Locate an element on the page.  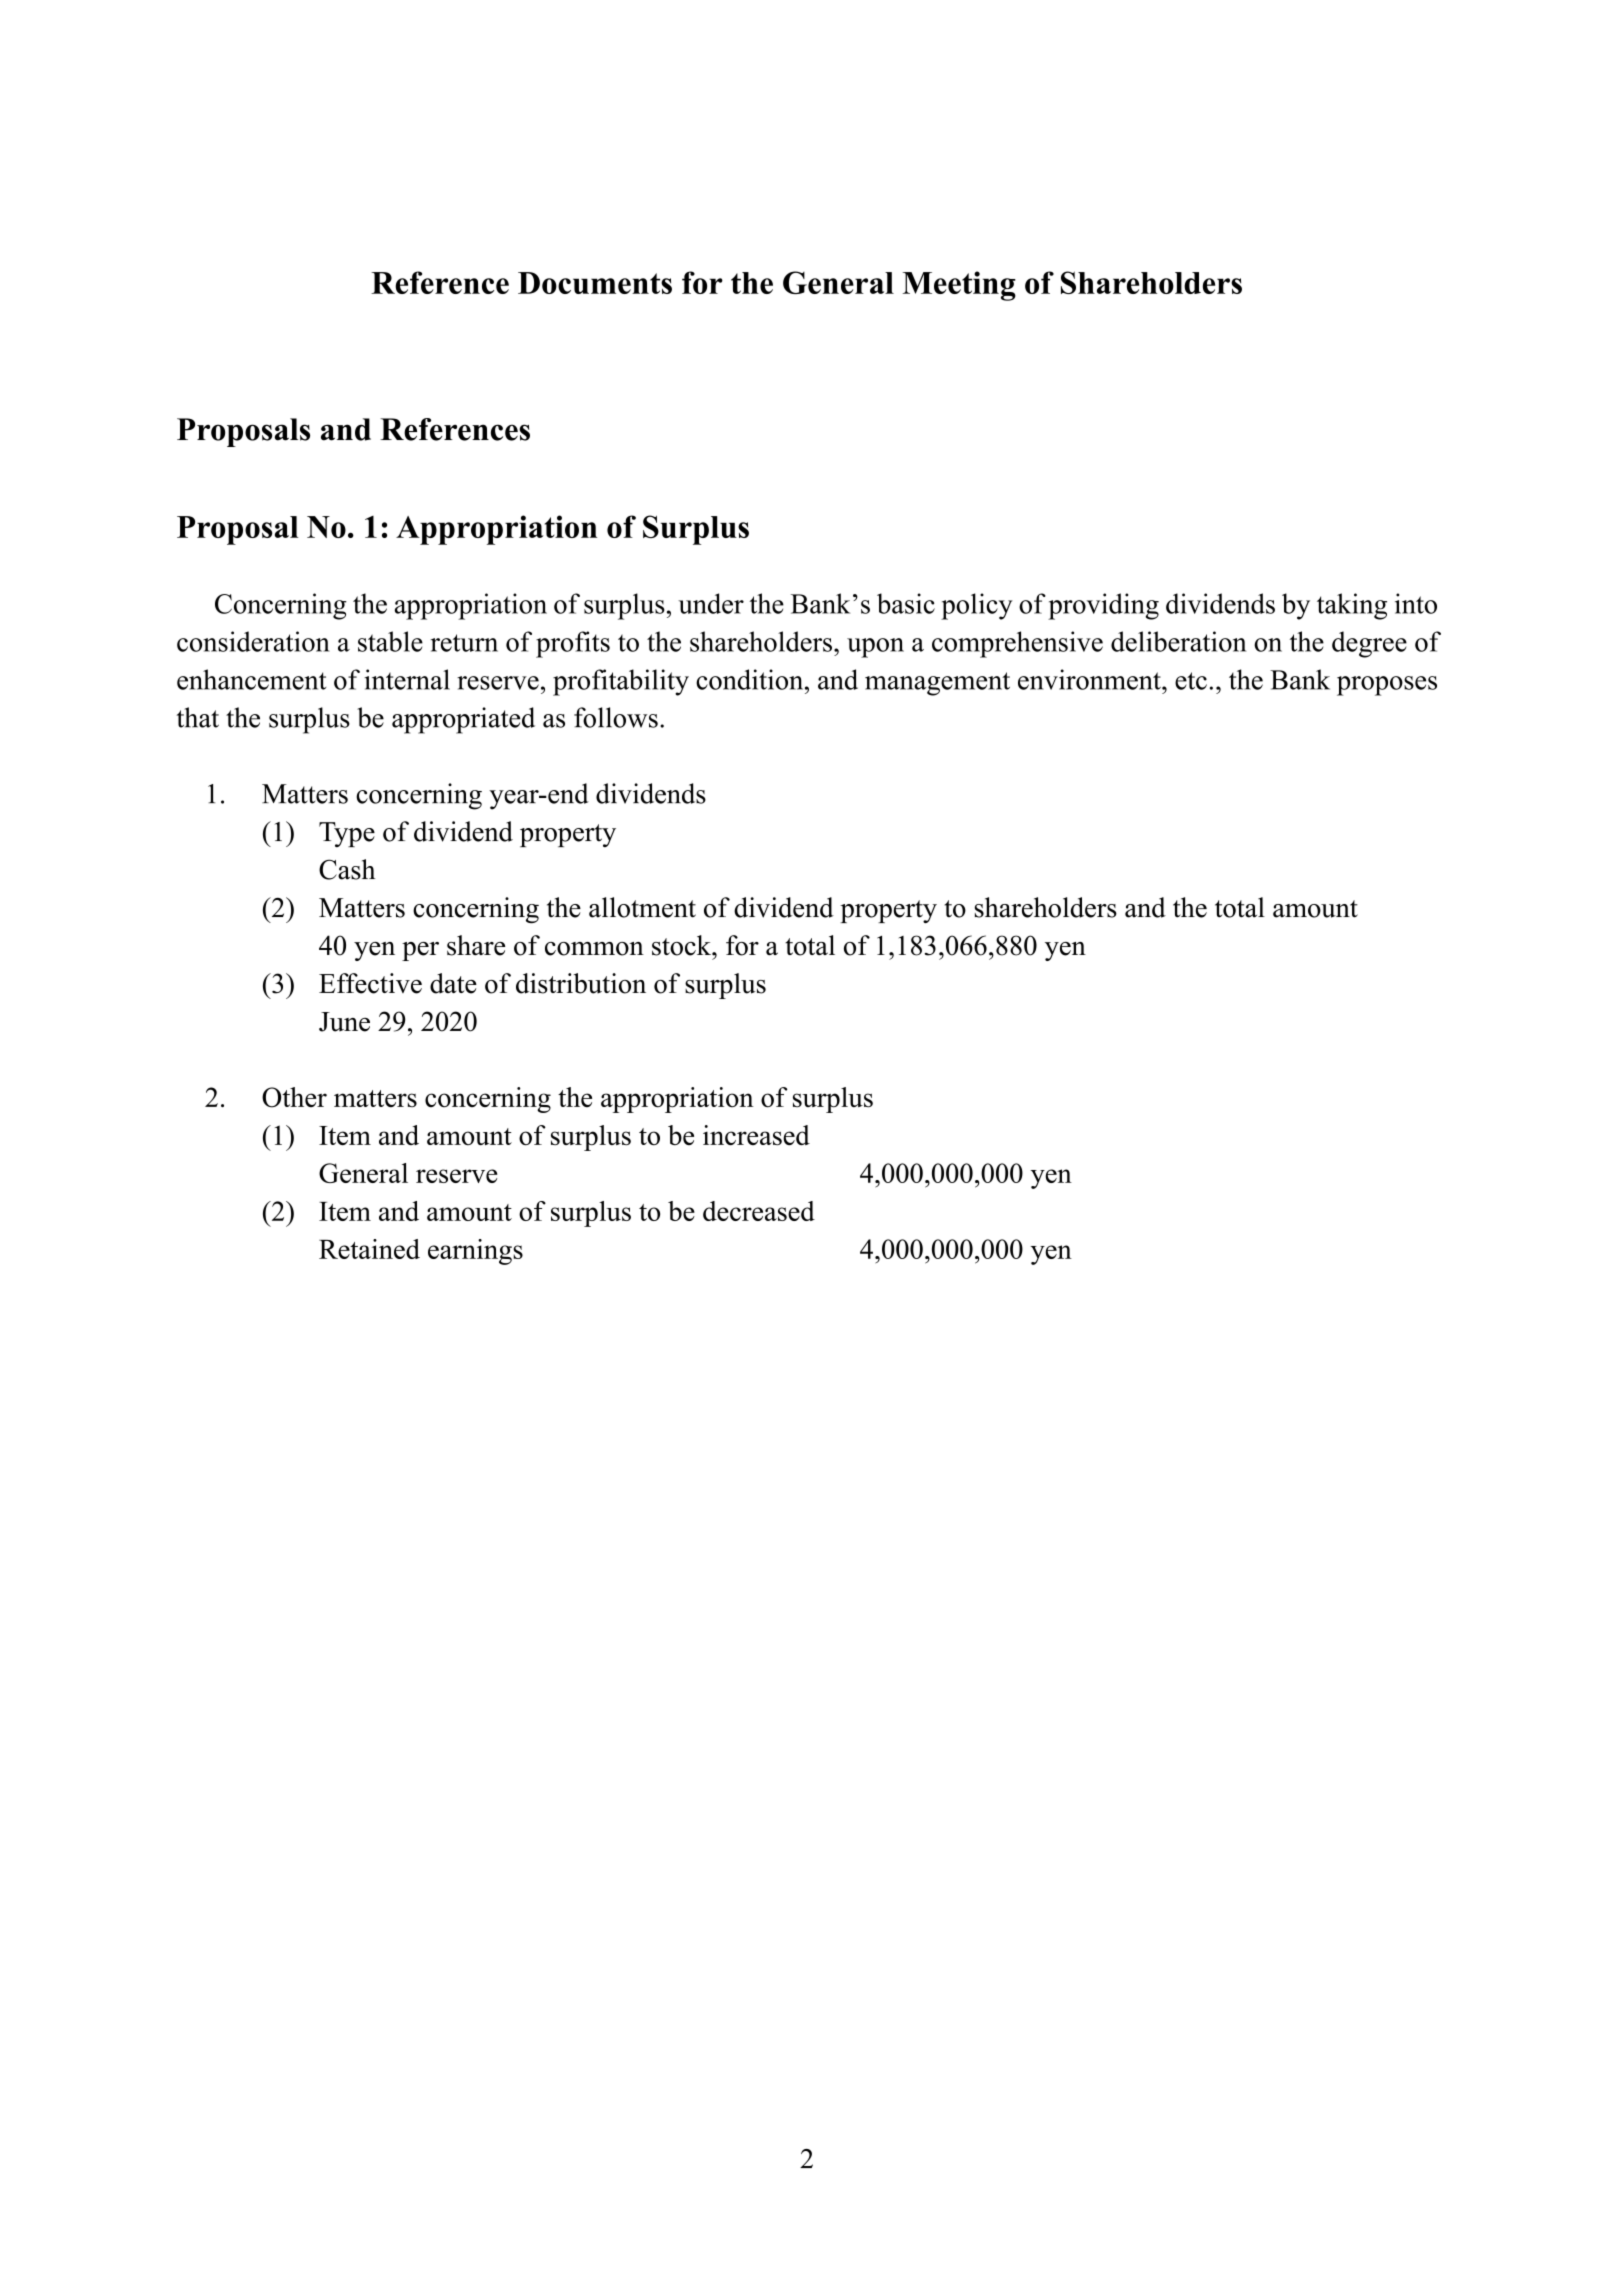
into is located at coordinates (1416, 603).
